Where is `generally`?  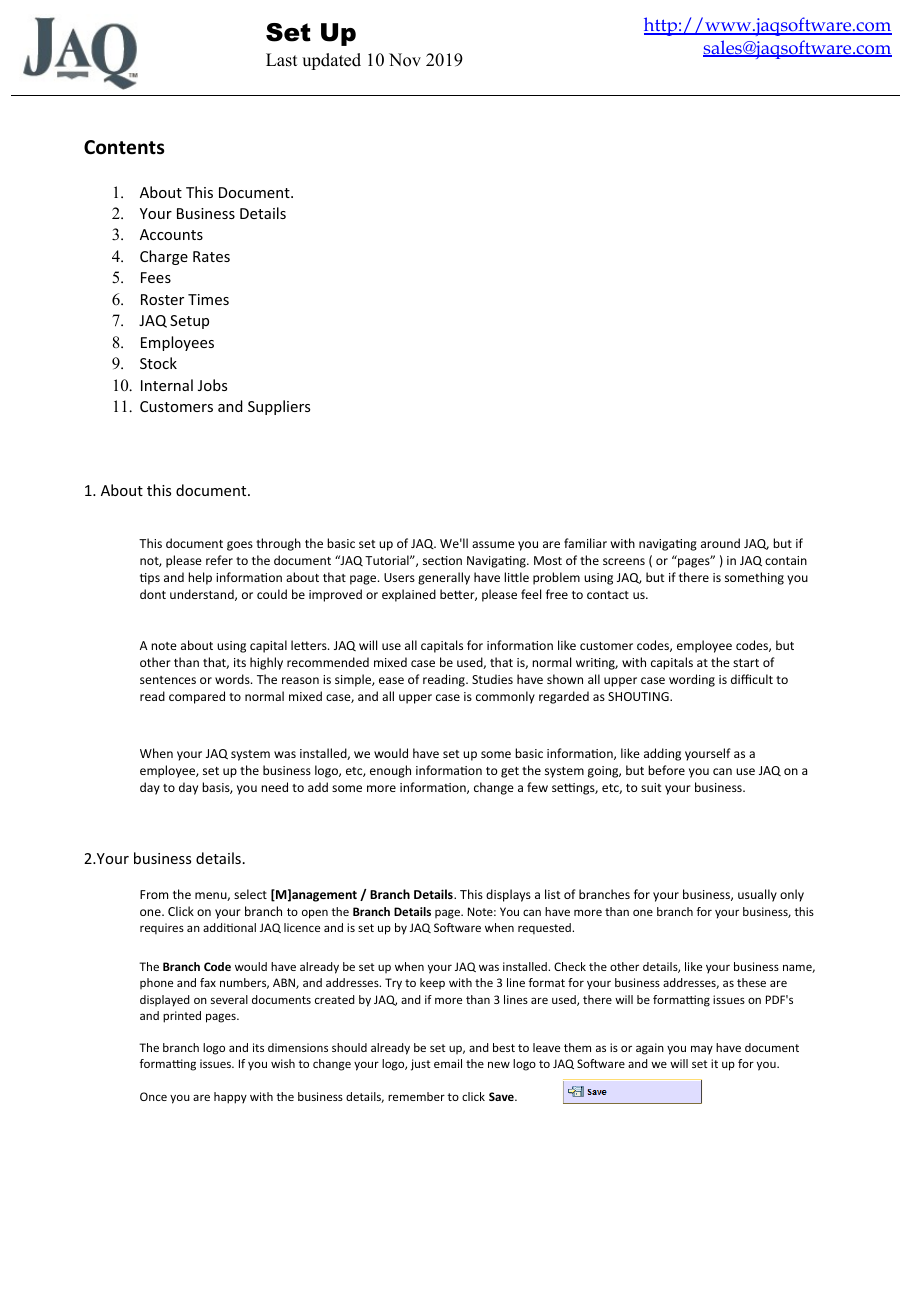
generally is located at coordinates (444, 578).
